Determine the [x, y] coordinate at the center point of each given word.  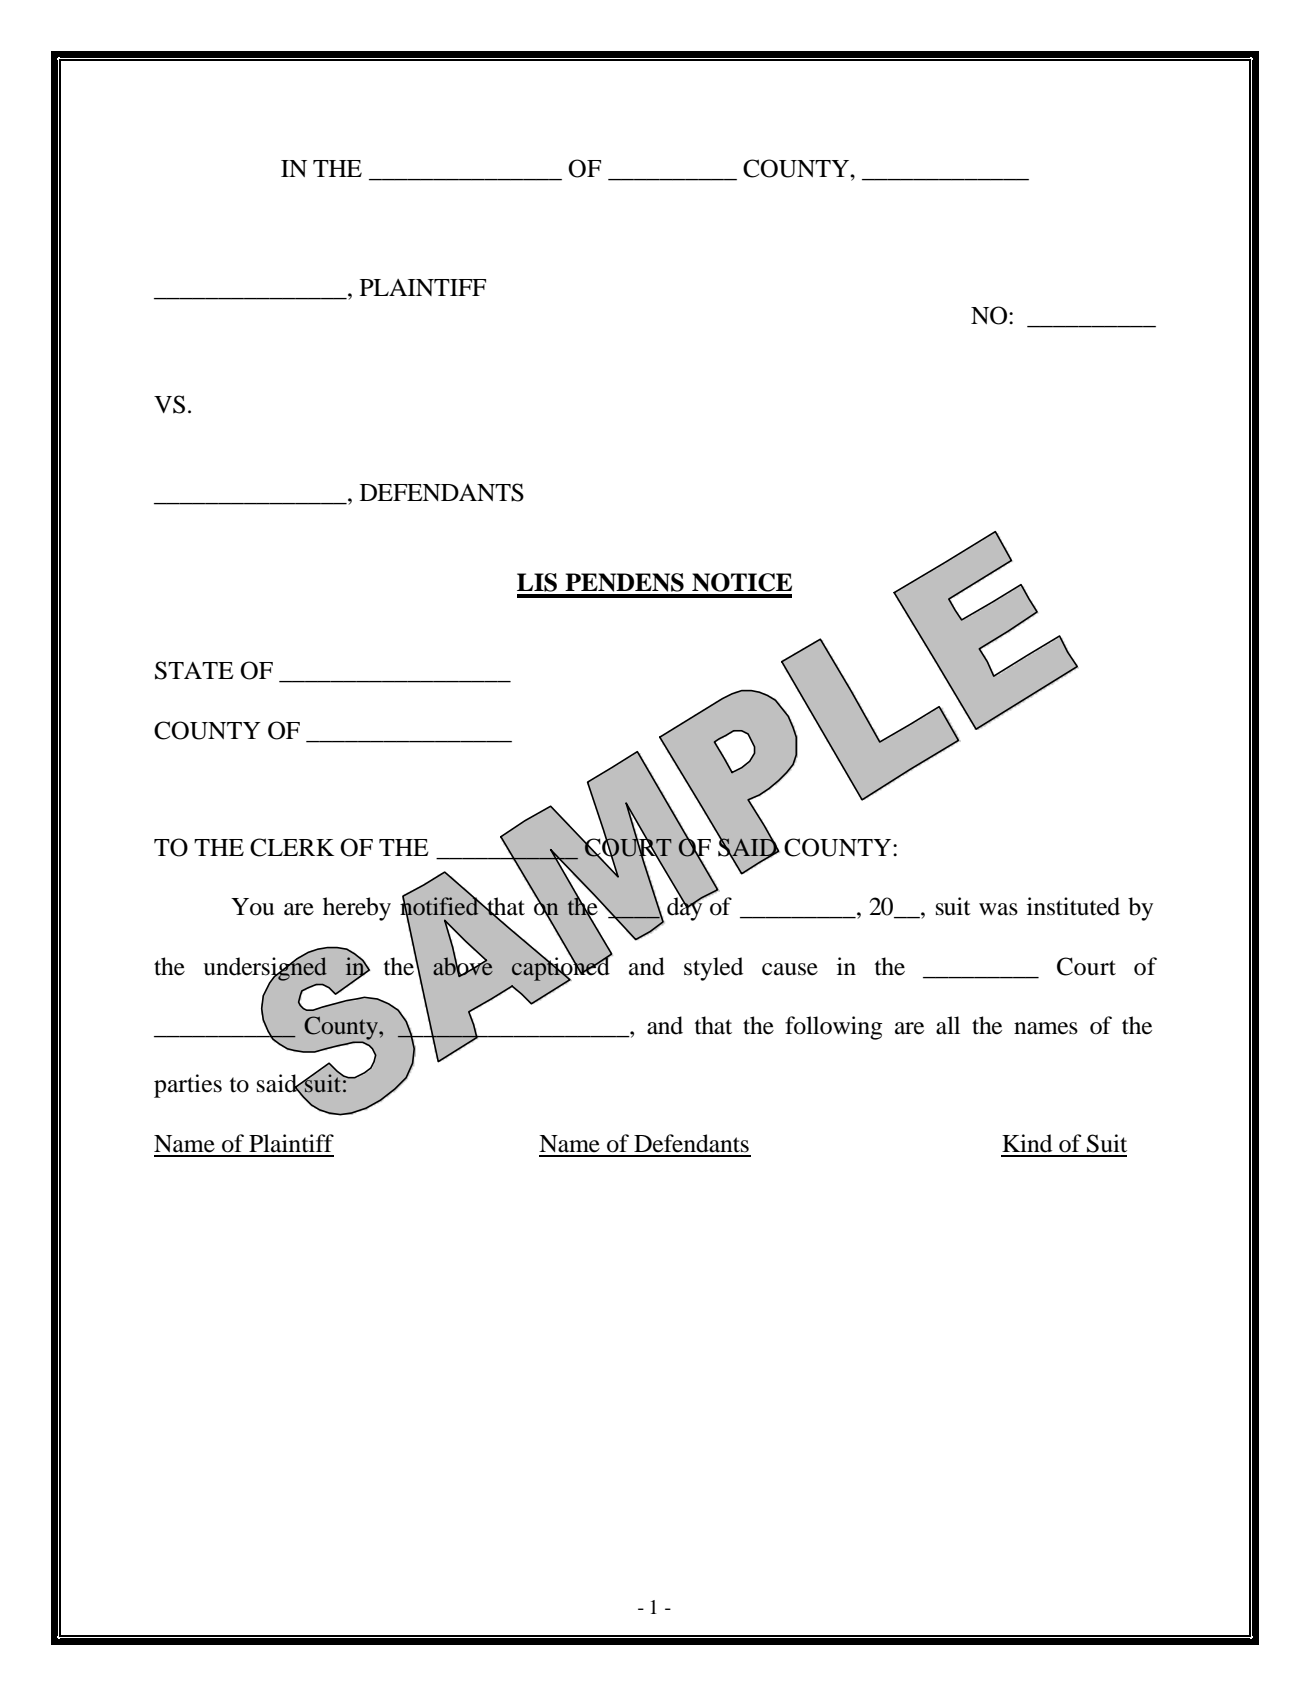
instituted [1073, 906]
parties [188, 1086]
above [463, 966]
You [252, 907]
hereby [357, 909]
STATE [194, 670]
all [948, 1025]
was [998, 909]
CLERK [292, 847]
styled [713, 969]
